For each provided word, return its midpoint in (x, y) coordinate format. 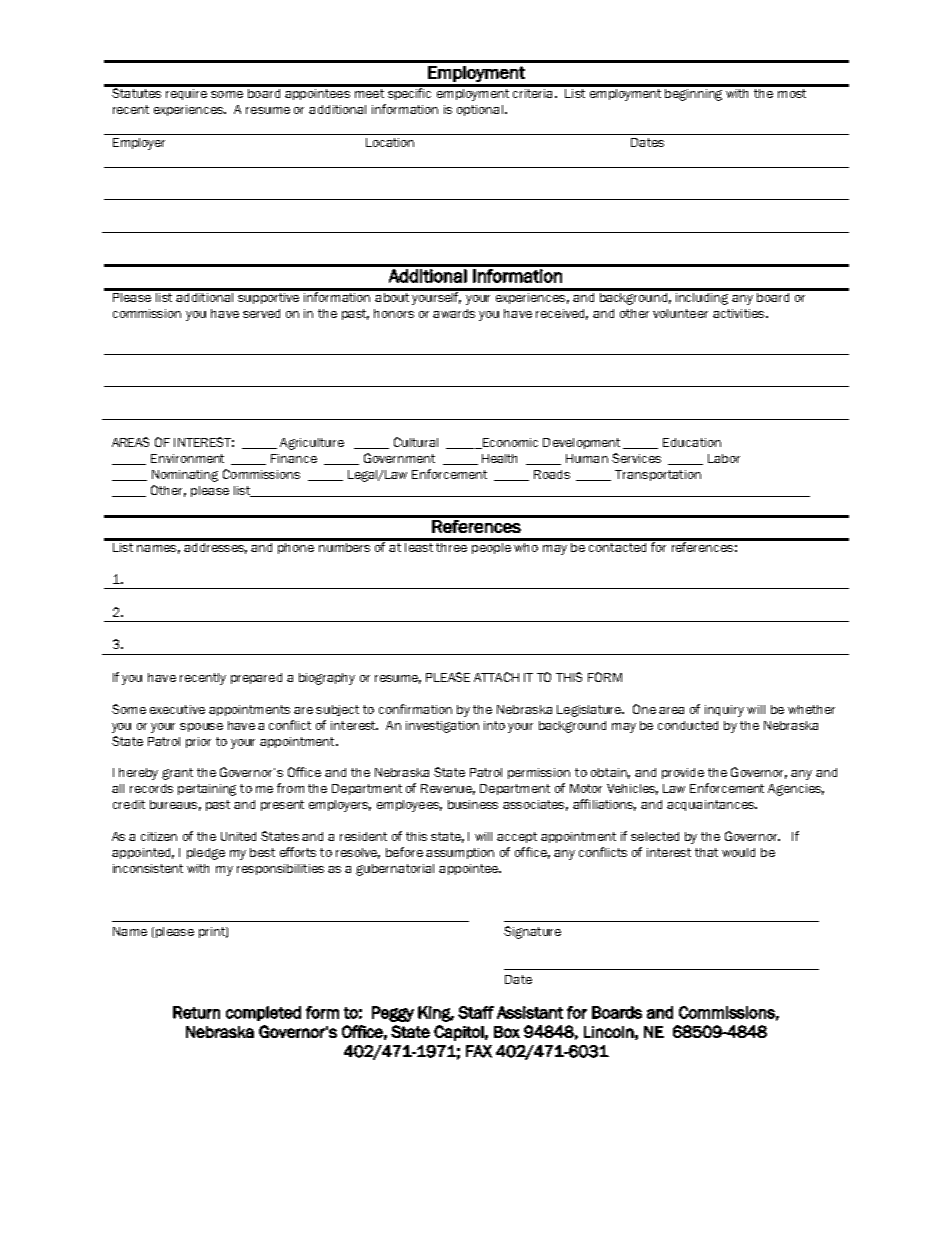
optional (480, 110)
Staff (476, 1012)
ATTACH (496, 677)
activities (740, 313)
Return (196, 1012)
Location (390, 142)
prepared (256, 678)
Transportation (658, 475)
